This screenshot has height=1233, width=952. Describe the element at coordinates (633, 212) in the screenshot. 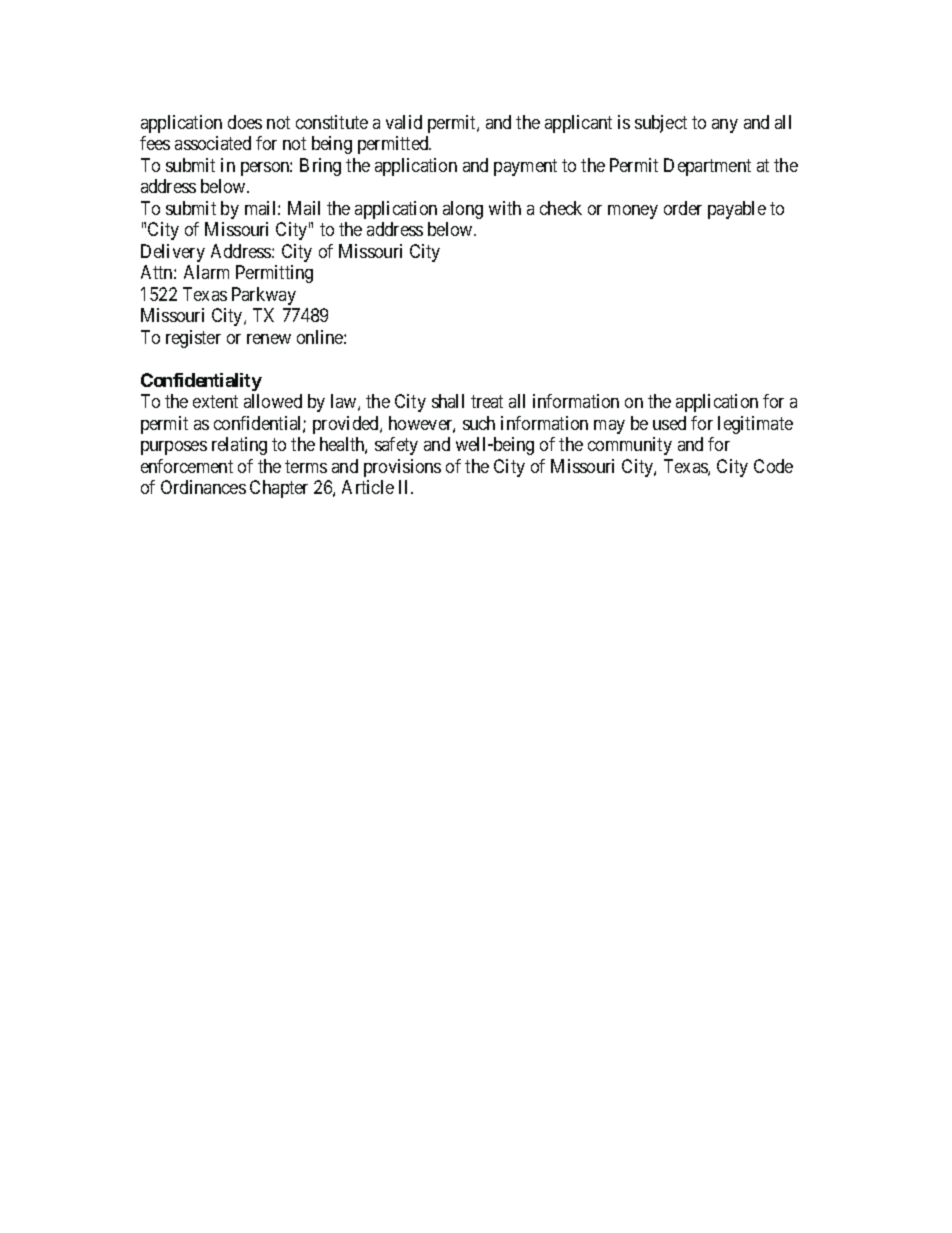

I see `money` at that location.
